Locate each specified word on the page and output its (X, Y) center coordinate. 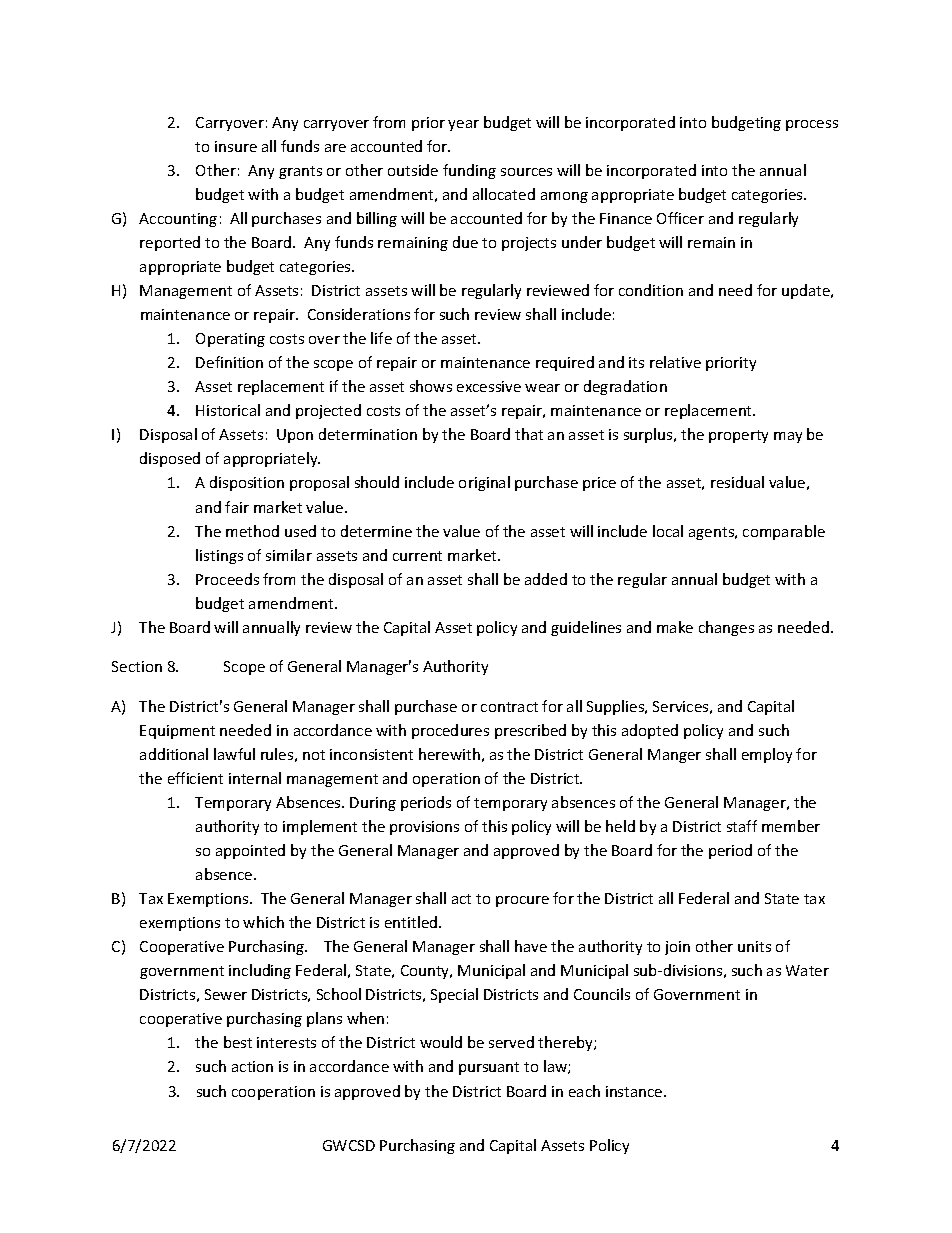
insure (236, 146)
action (252, 1066)
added (546, 579)
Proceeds (227, 579)
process (812, 125)
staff (742, 826)
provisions (424, 828)
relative (675, 362)
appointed (250, 851)
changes (726, 628)
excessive (489, 386)
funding (469, 171)
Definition (229, 362)
